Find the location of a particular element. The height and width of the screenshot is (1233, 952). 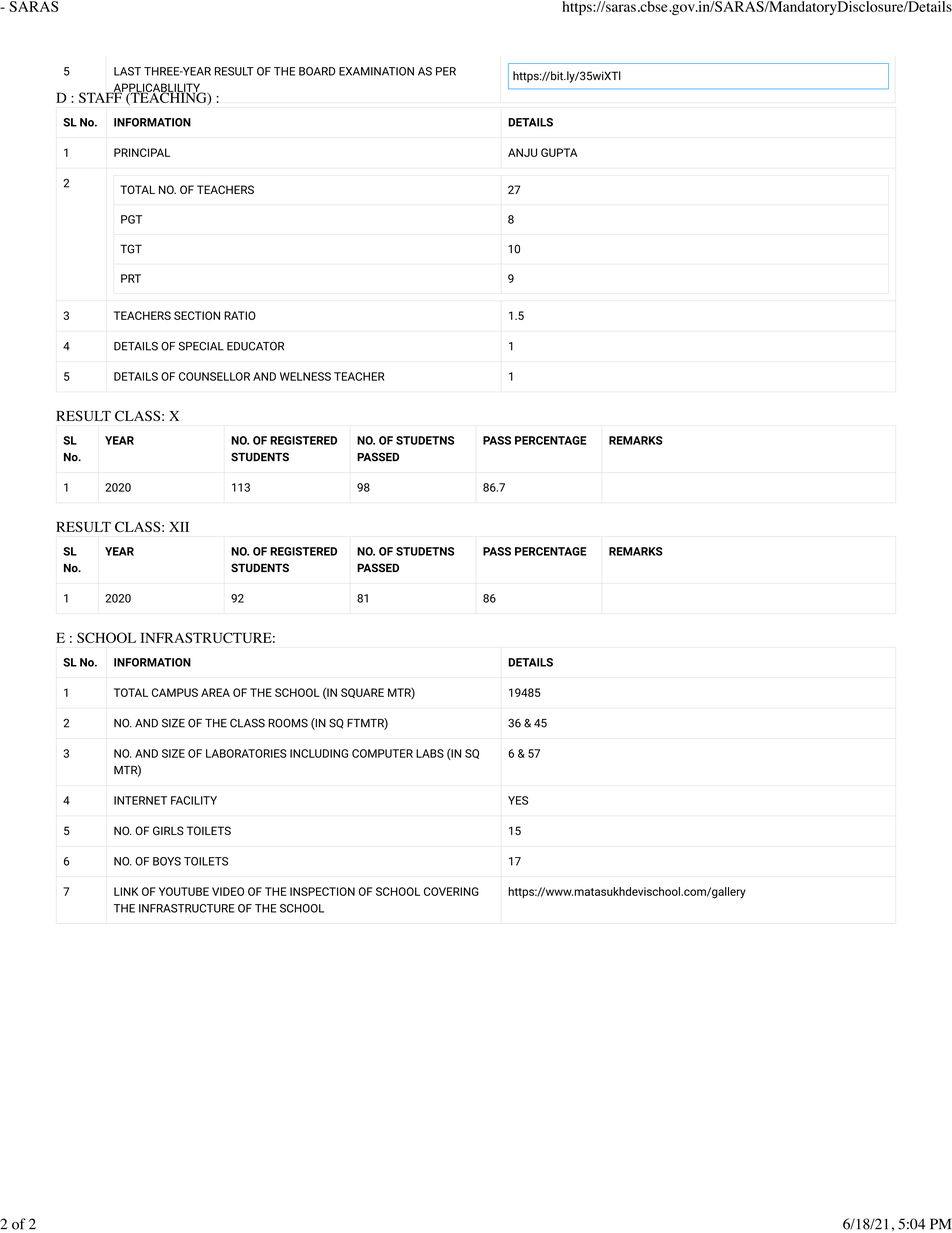

COVERING is located at coordinates (451, 891).
